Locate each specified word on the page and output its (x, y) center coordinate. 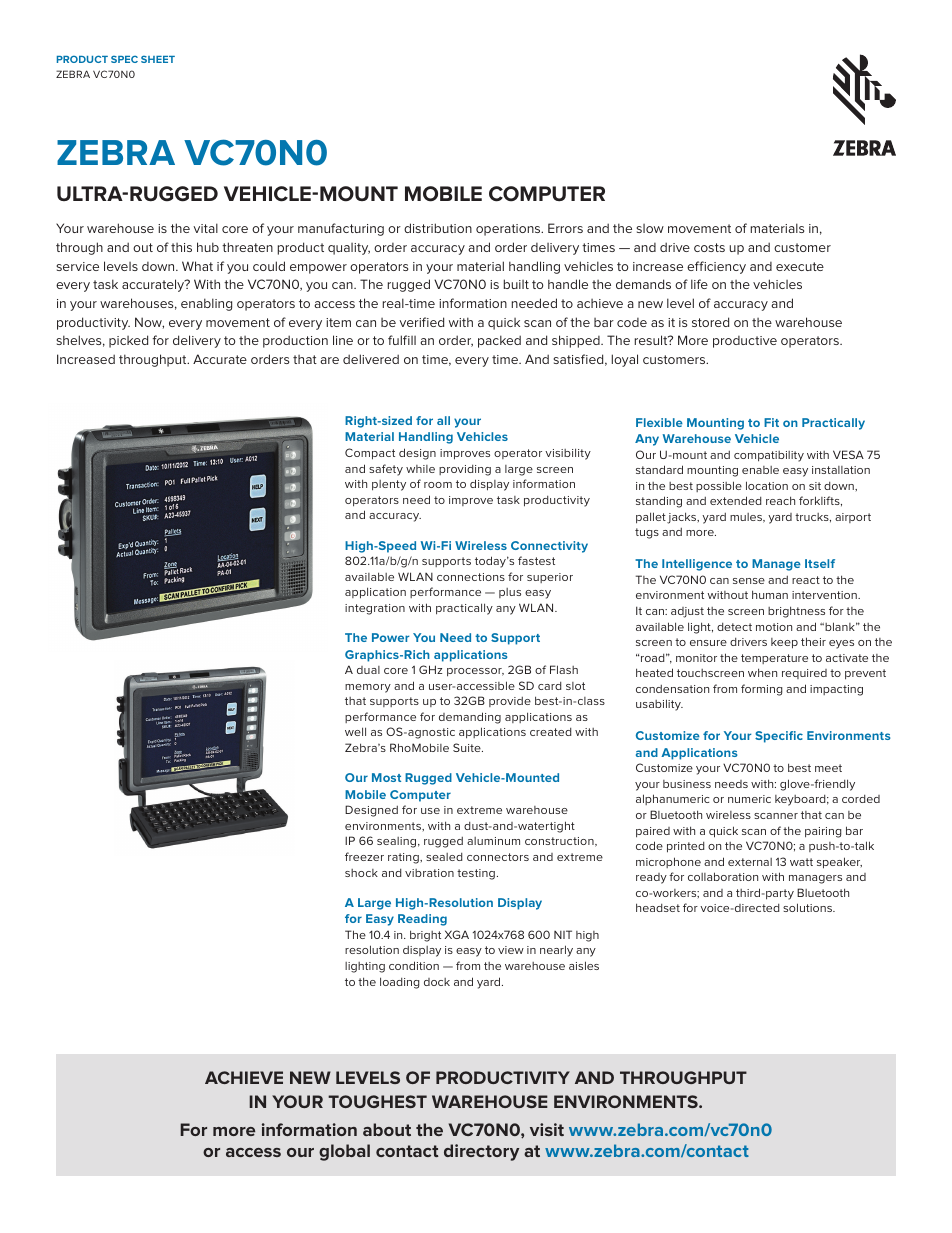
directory (481, 1152)
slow (650, 228)
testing (476, 874)
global (344, 1152)
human (770, 594)
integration (375, 609)
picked (128, 341)
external (750, 862)
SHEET (158, 59)
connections (471, 577)
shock (361, 873)
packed (499, 341)
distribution (438, 228)
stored (710, 322)
